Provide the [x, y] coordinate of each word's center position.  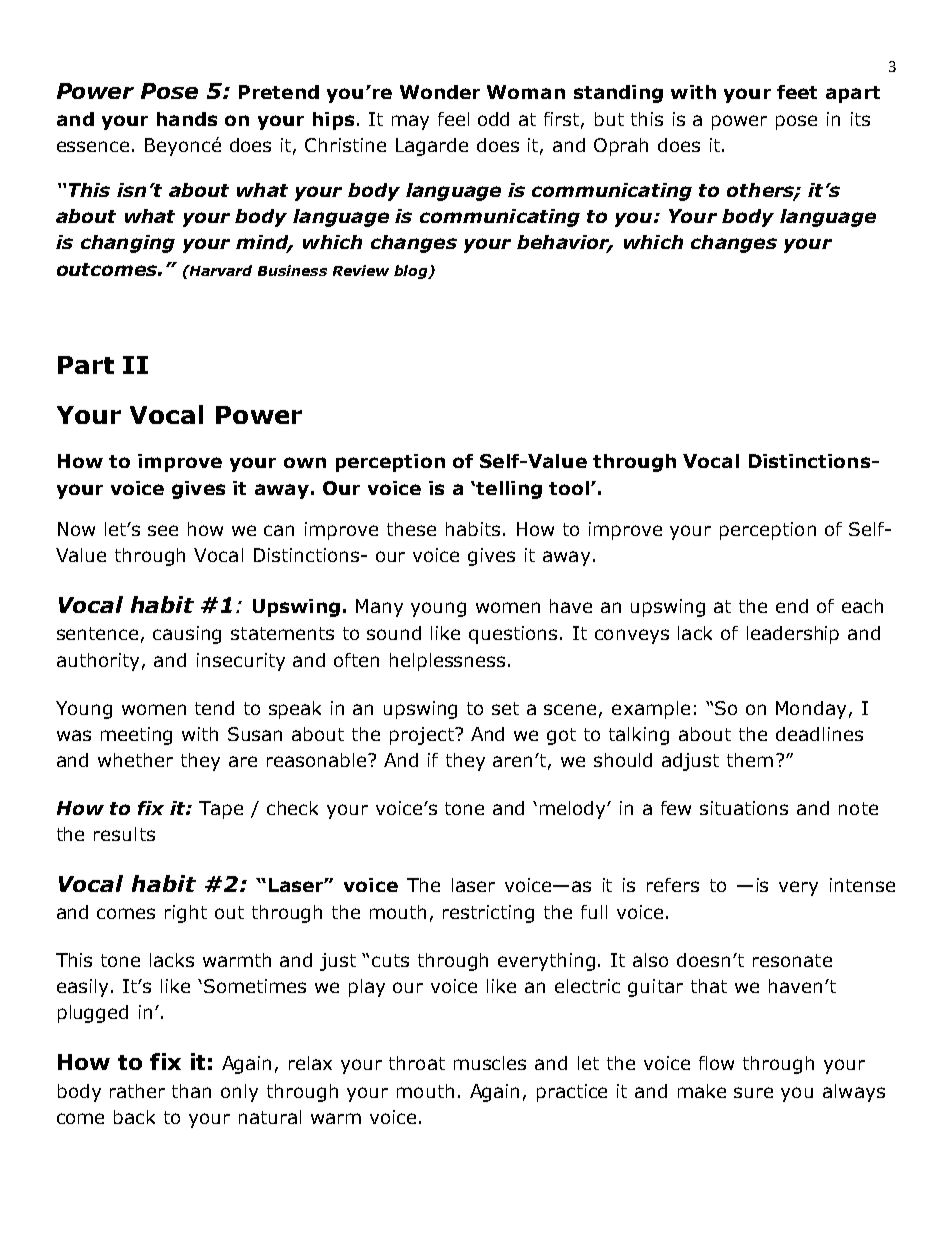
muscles [490, 1063]
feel [453, 119]
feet [797, 92]
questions [513, 635]
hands [187, 119]
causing [187, 635]
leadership [793, 635]
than [191, 1091]
